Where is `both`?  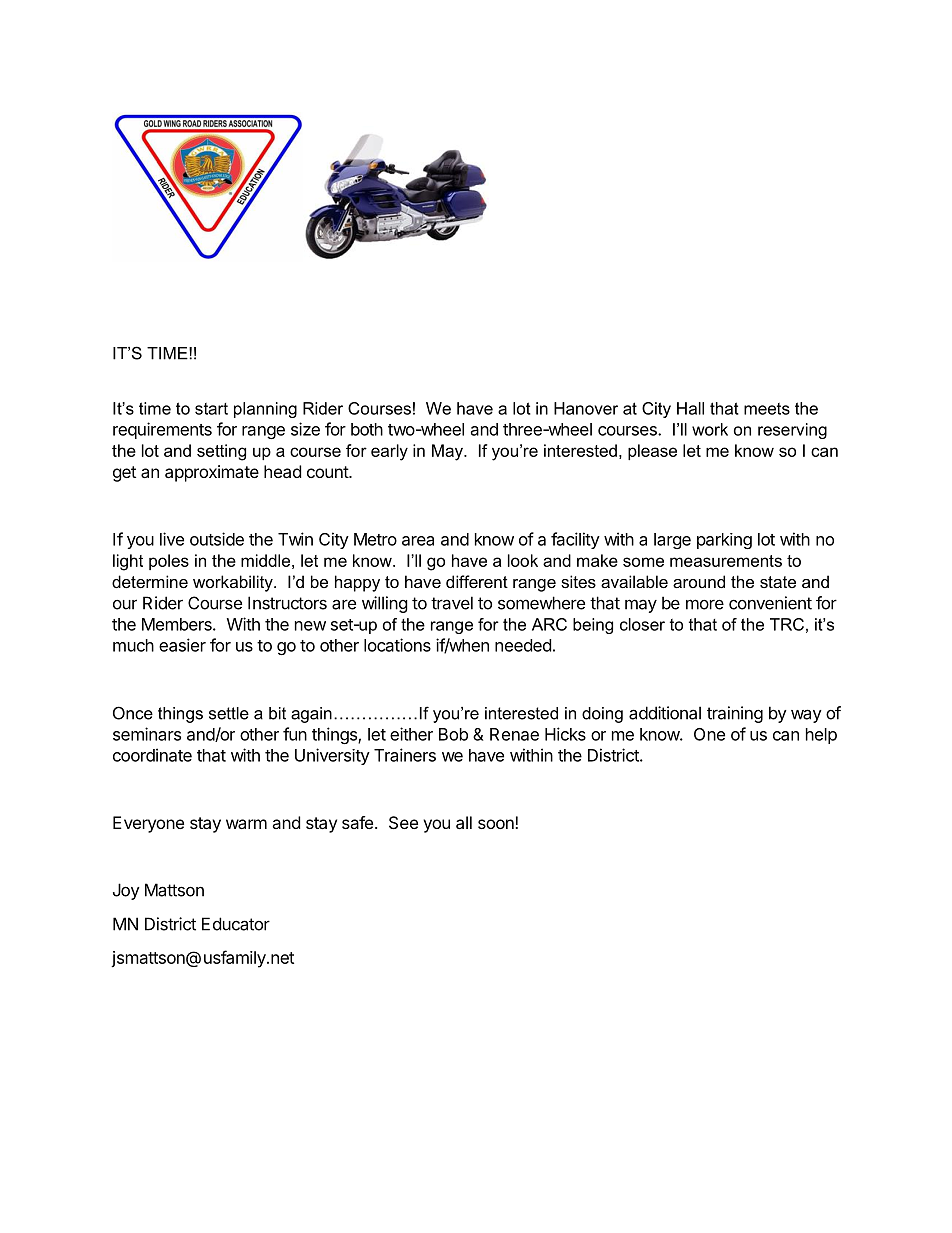
both is located at coordinates (367, 429).
